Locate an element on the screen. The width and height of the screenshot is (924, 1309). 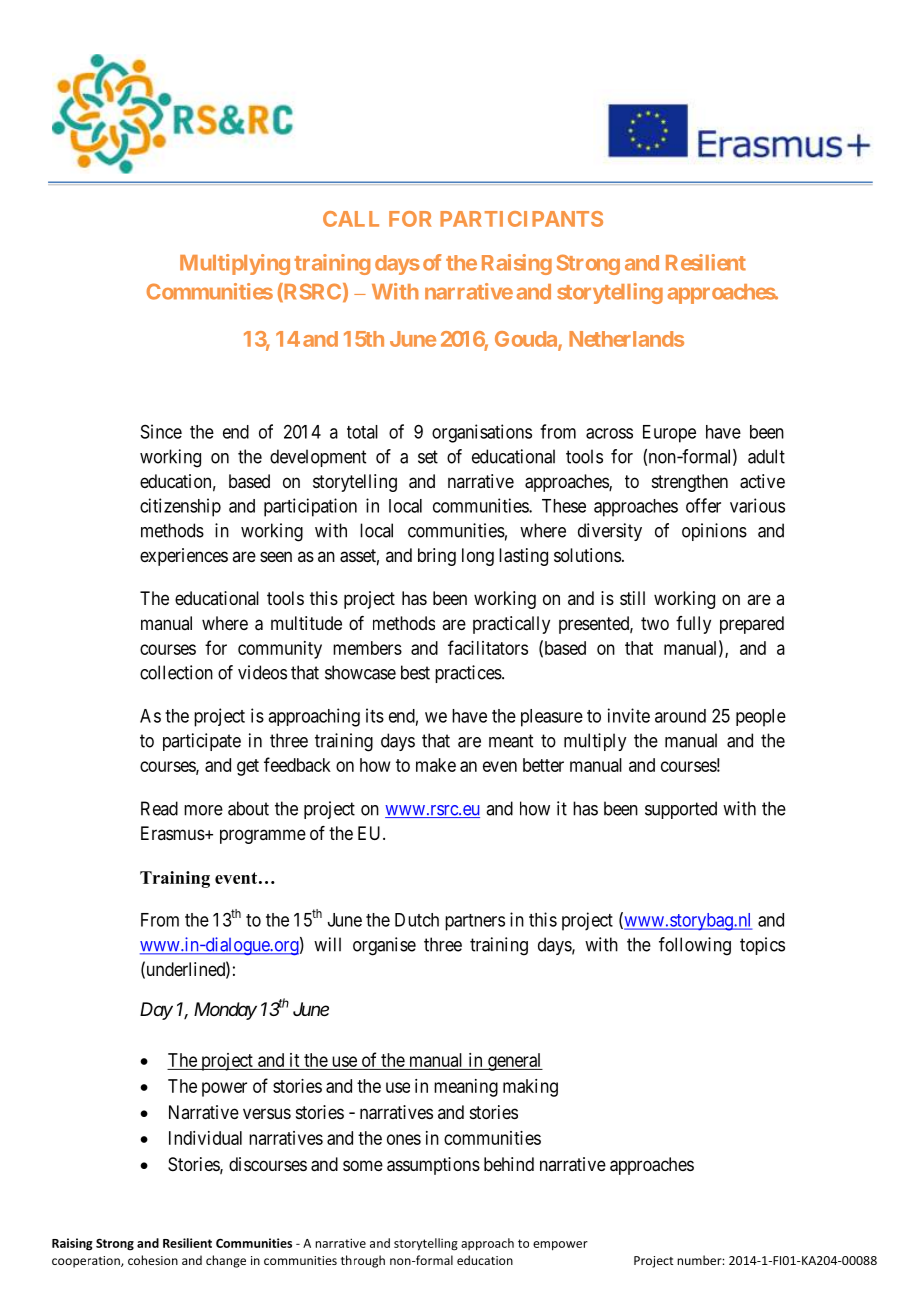
Gouda is located at coordinates (527, 340).
